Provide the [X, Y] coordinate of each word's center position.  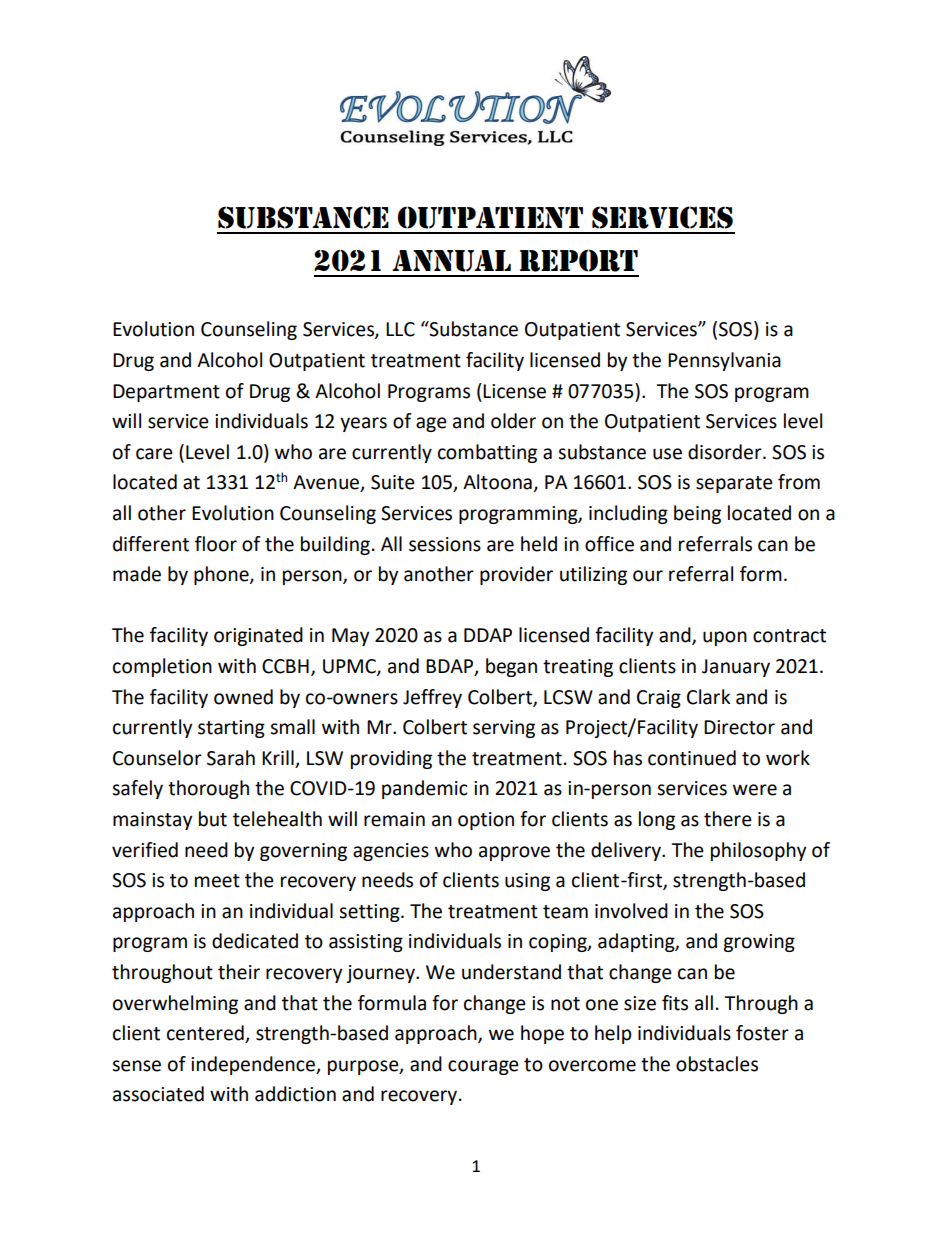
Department [166, 393]
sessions [445, 544]
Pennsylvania [724, 361]
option [486, 821]
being [697, 514]
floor [216, 544]
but [213, 819]
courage [483, 1067]
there [728, 819]
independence [254, 1065]
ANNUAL [451, 261]
